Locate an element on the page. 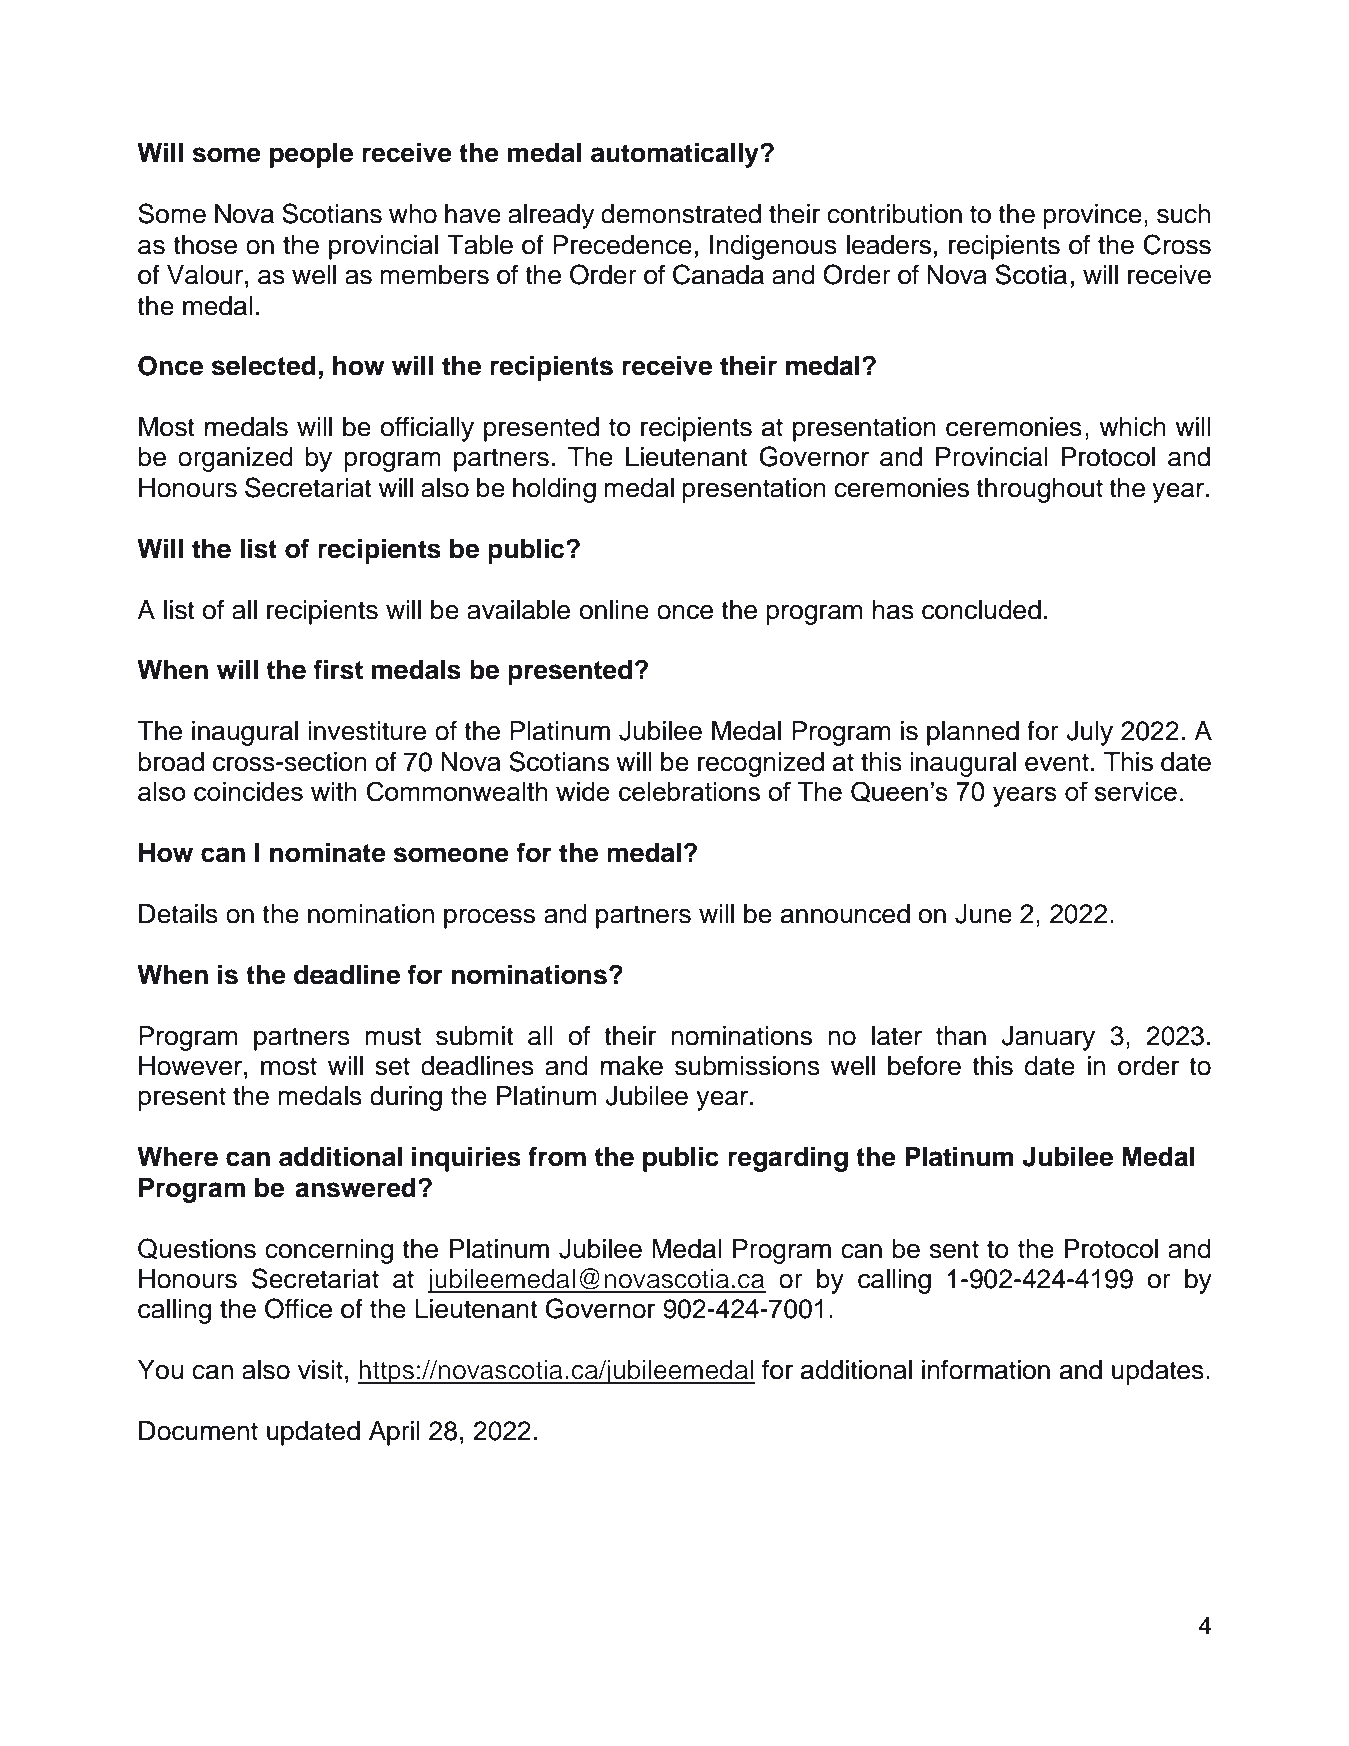 This image has width=1349, height=1746. holding is located at coordinates (554, 490).
